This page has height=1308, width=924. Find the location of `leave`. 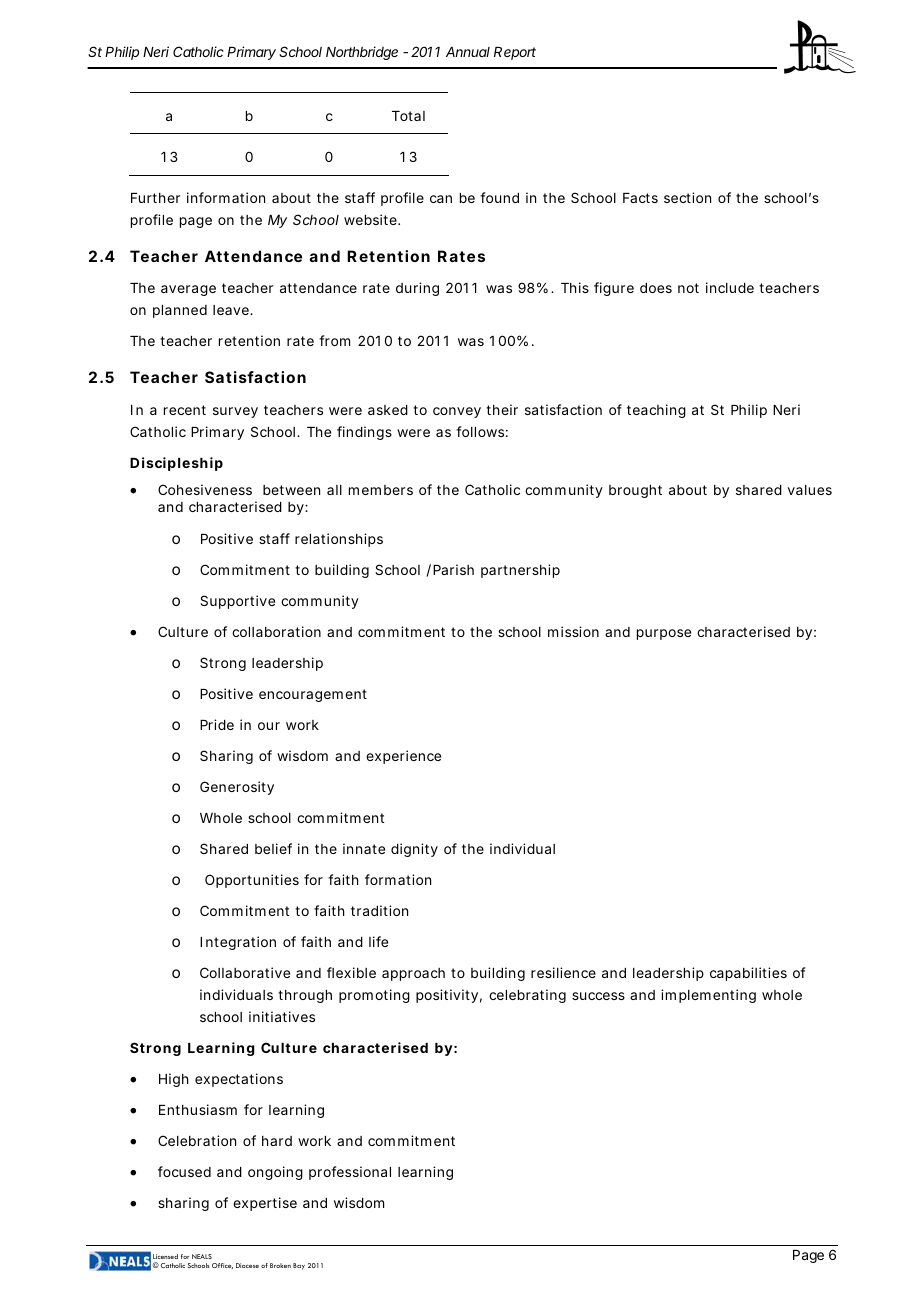

leave is located at coordinates (232, 310).
